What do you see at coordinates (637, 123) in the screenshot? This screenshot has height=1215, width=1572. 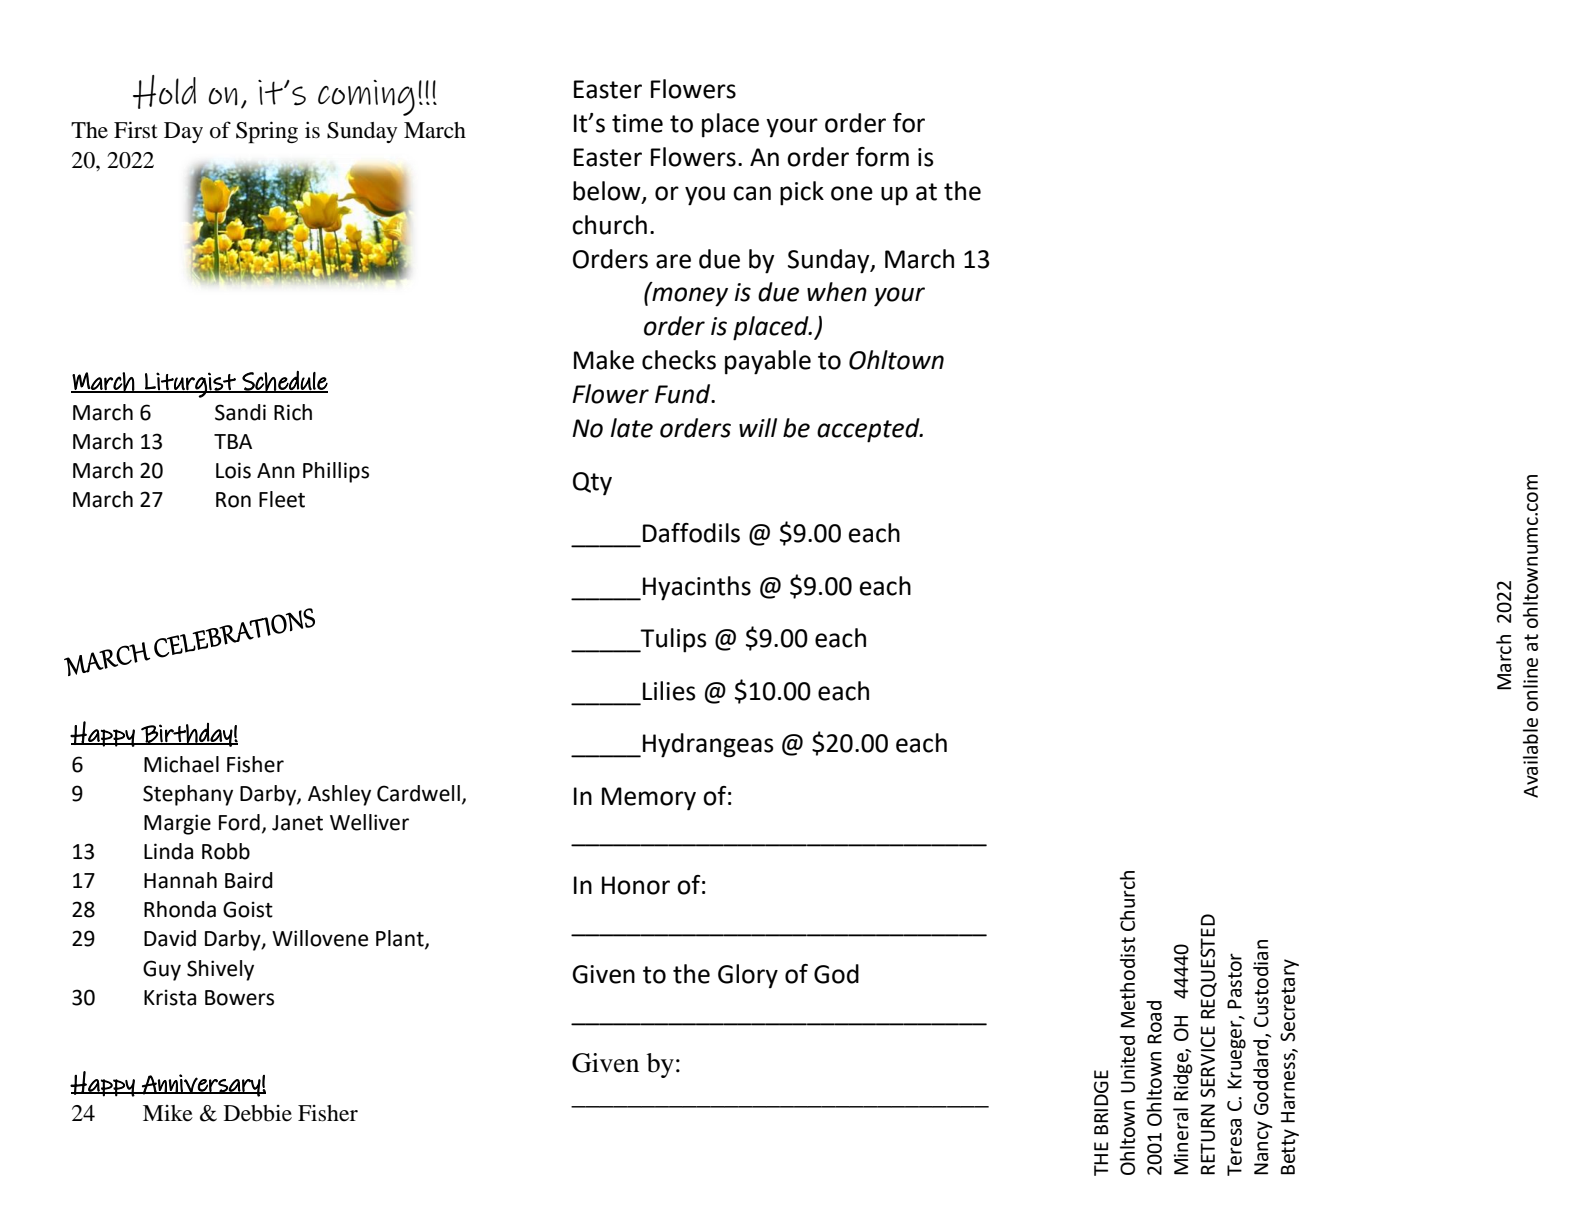 I see `time` at bounding box center [637, 123].
